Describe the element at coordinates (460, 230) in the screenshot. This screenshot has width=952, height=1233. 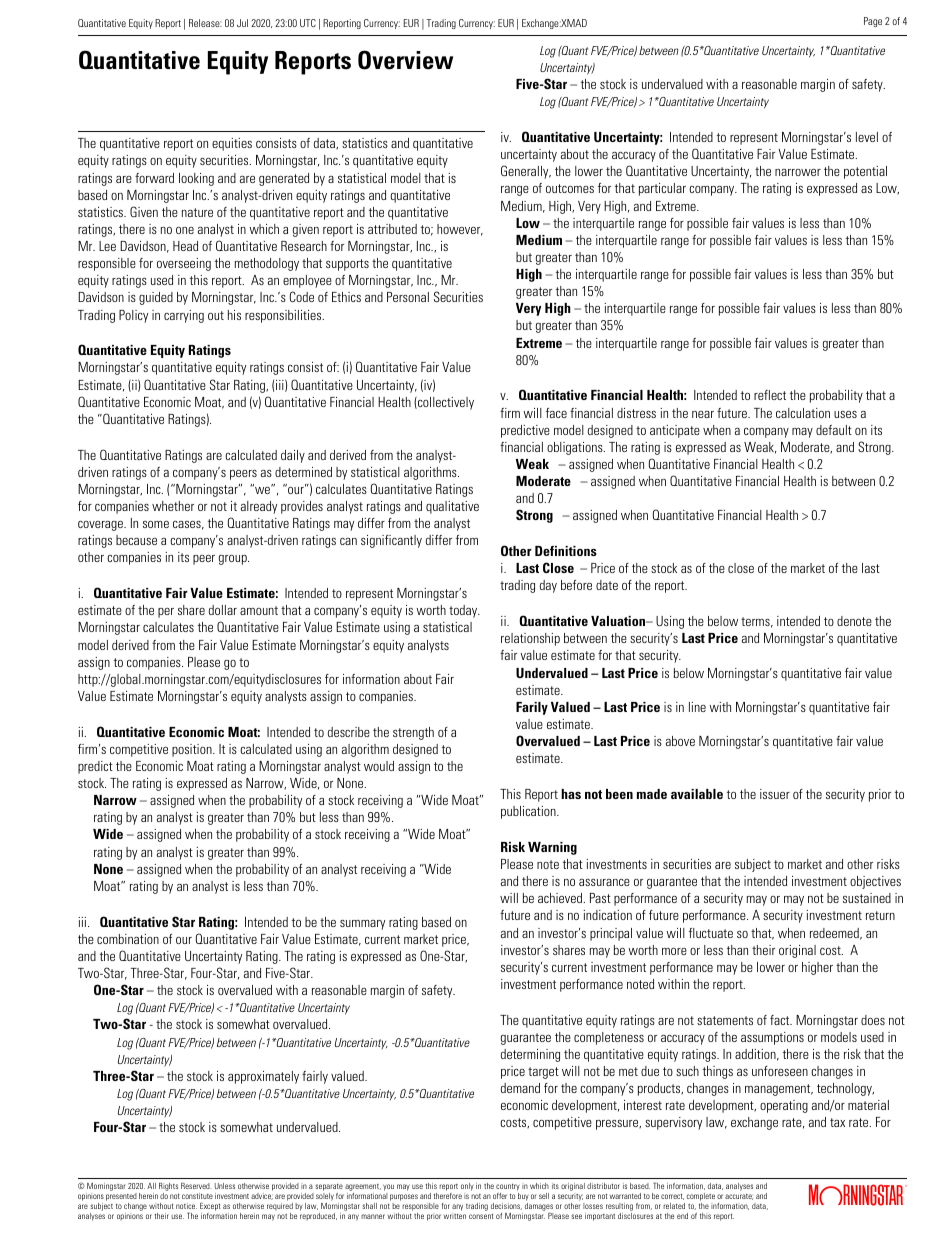
I see `however` at that location.
